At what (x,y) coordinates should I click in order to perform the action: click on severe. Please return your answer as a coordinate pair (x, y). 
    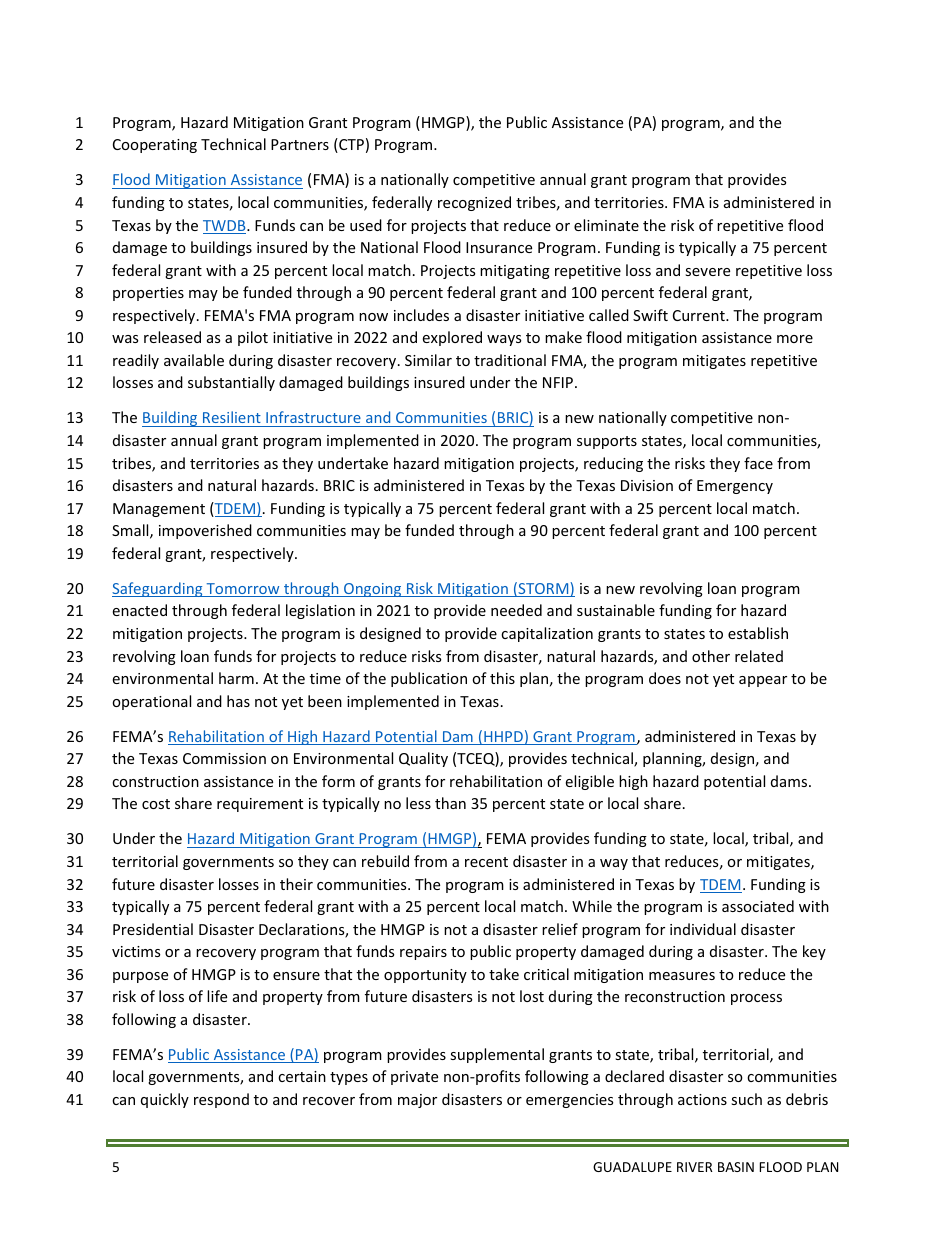
    Looking at the image, I should click on (707, 272).
